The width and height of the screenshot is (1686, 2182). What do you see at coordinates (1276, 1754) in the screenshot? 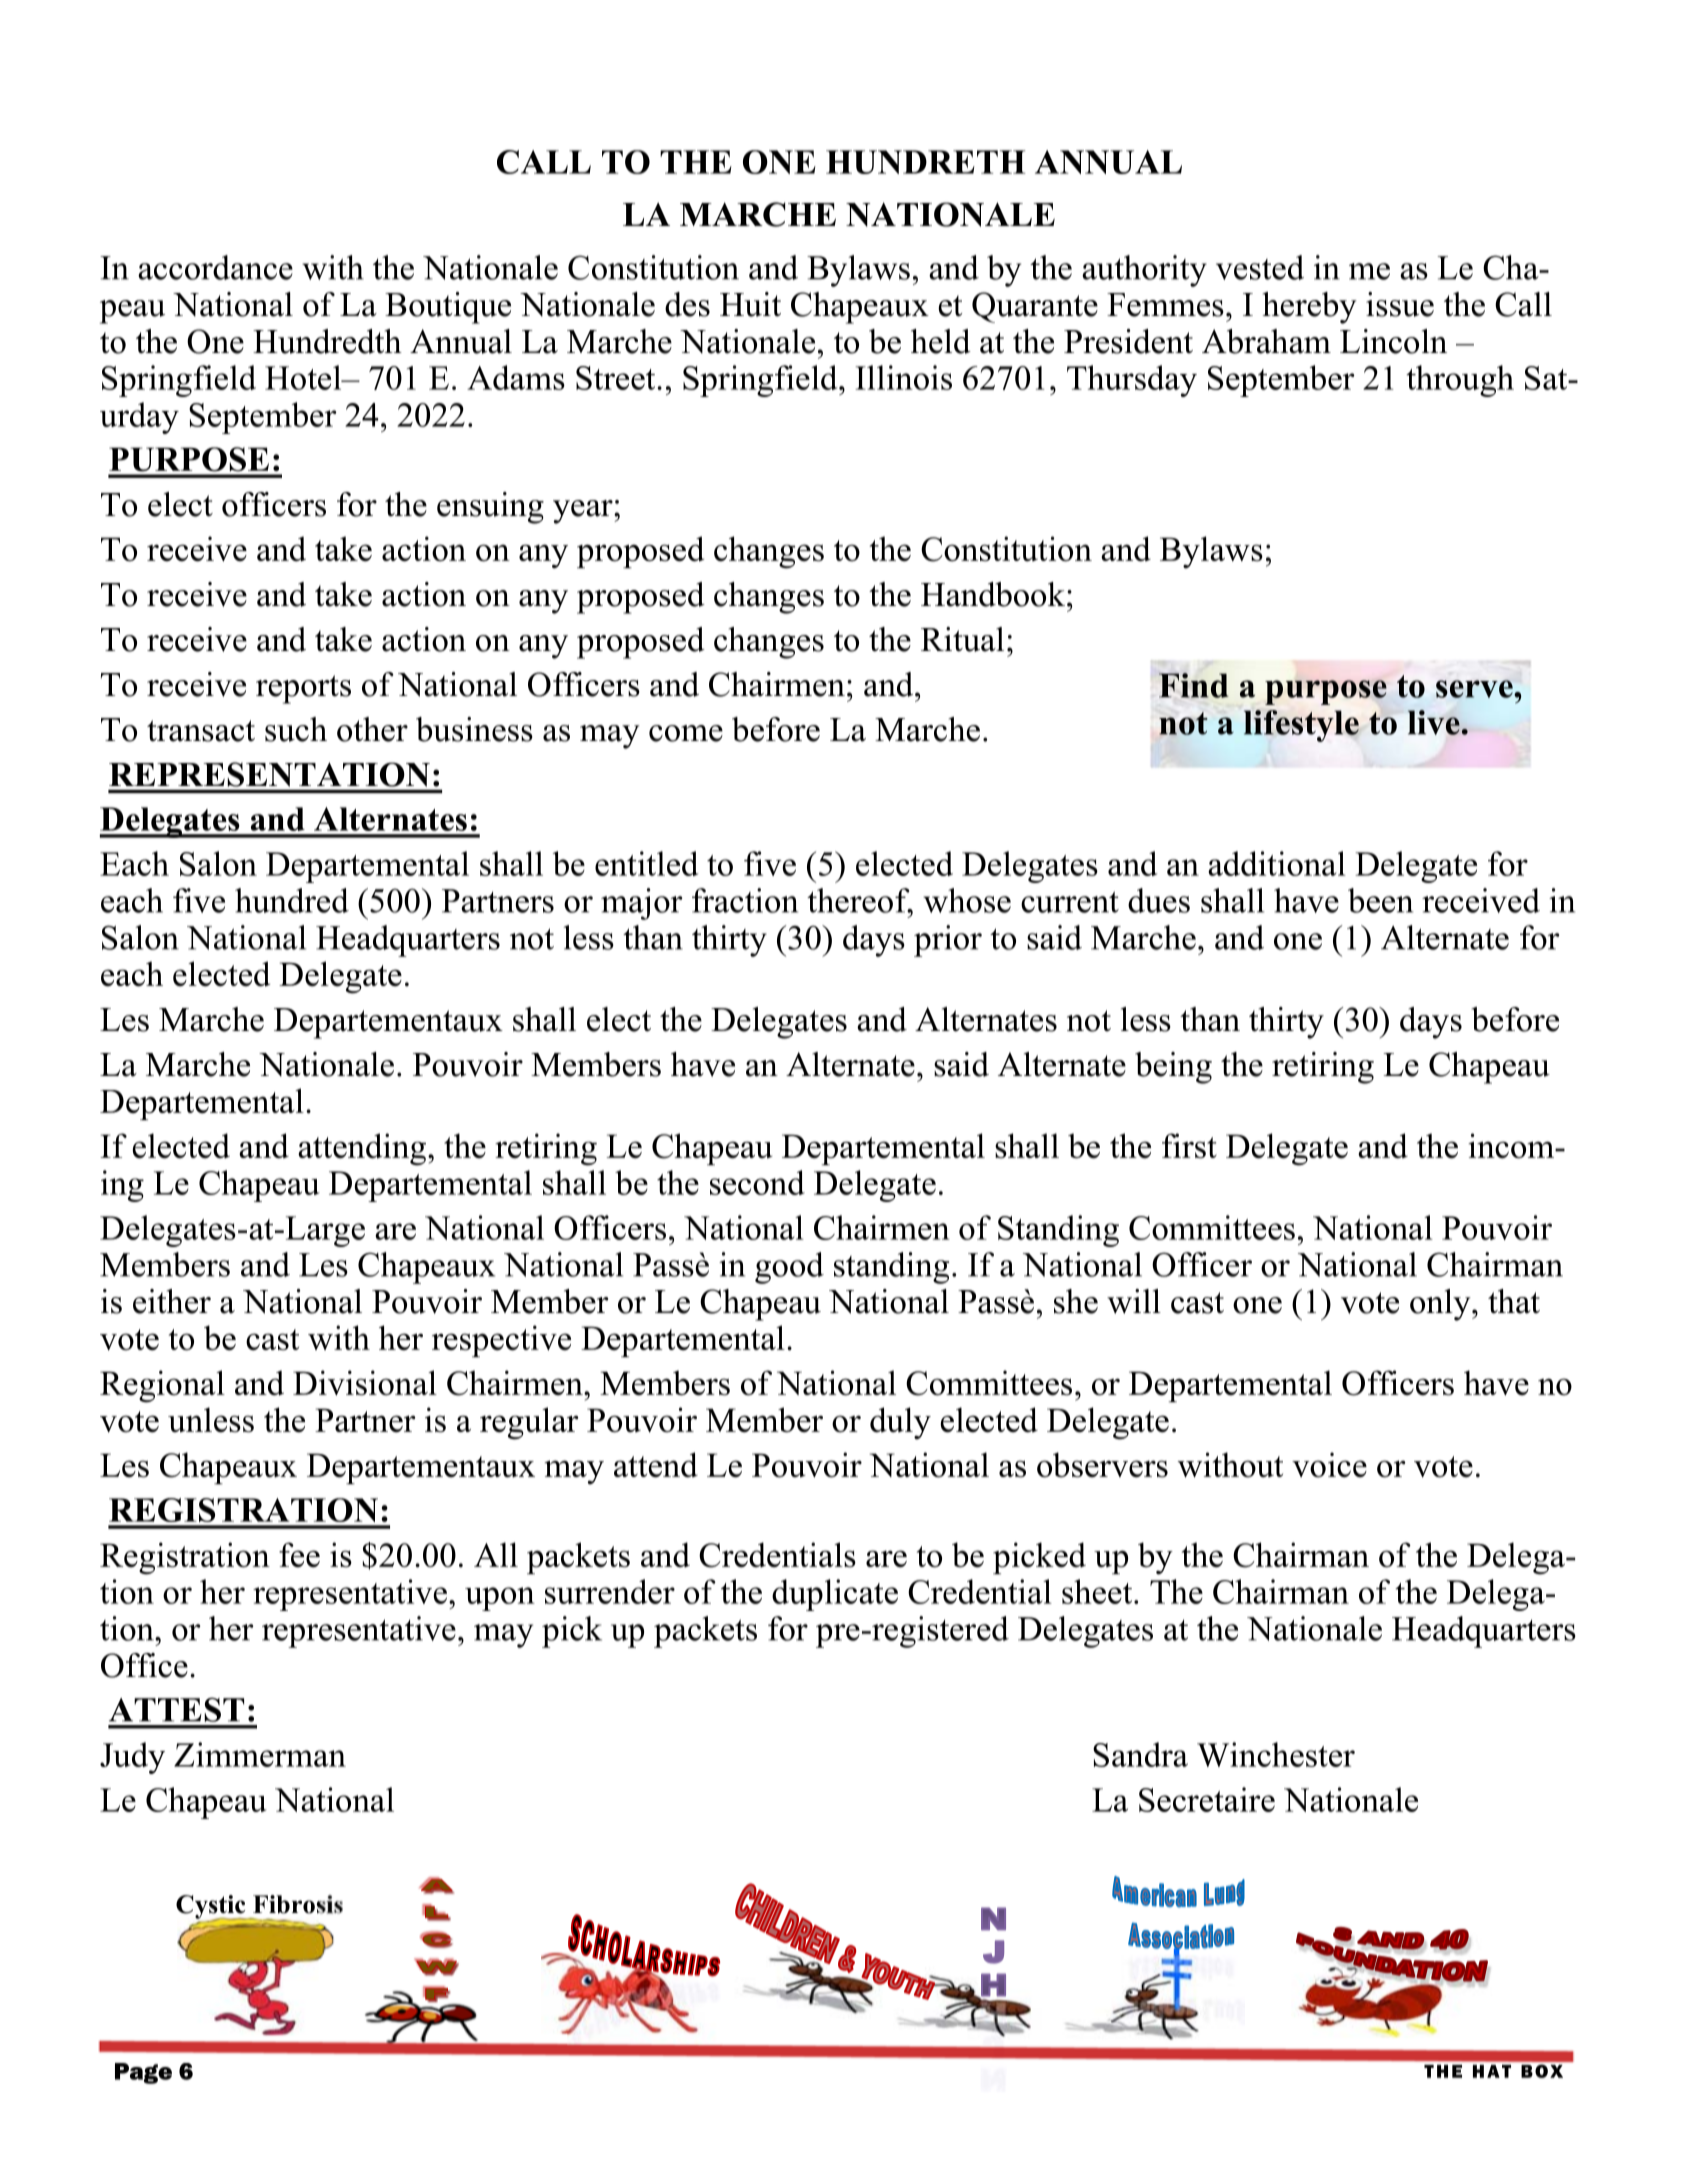
I see `Winchester` at bounding box center [1276, 1754].
